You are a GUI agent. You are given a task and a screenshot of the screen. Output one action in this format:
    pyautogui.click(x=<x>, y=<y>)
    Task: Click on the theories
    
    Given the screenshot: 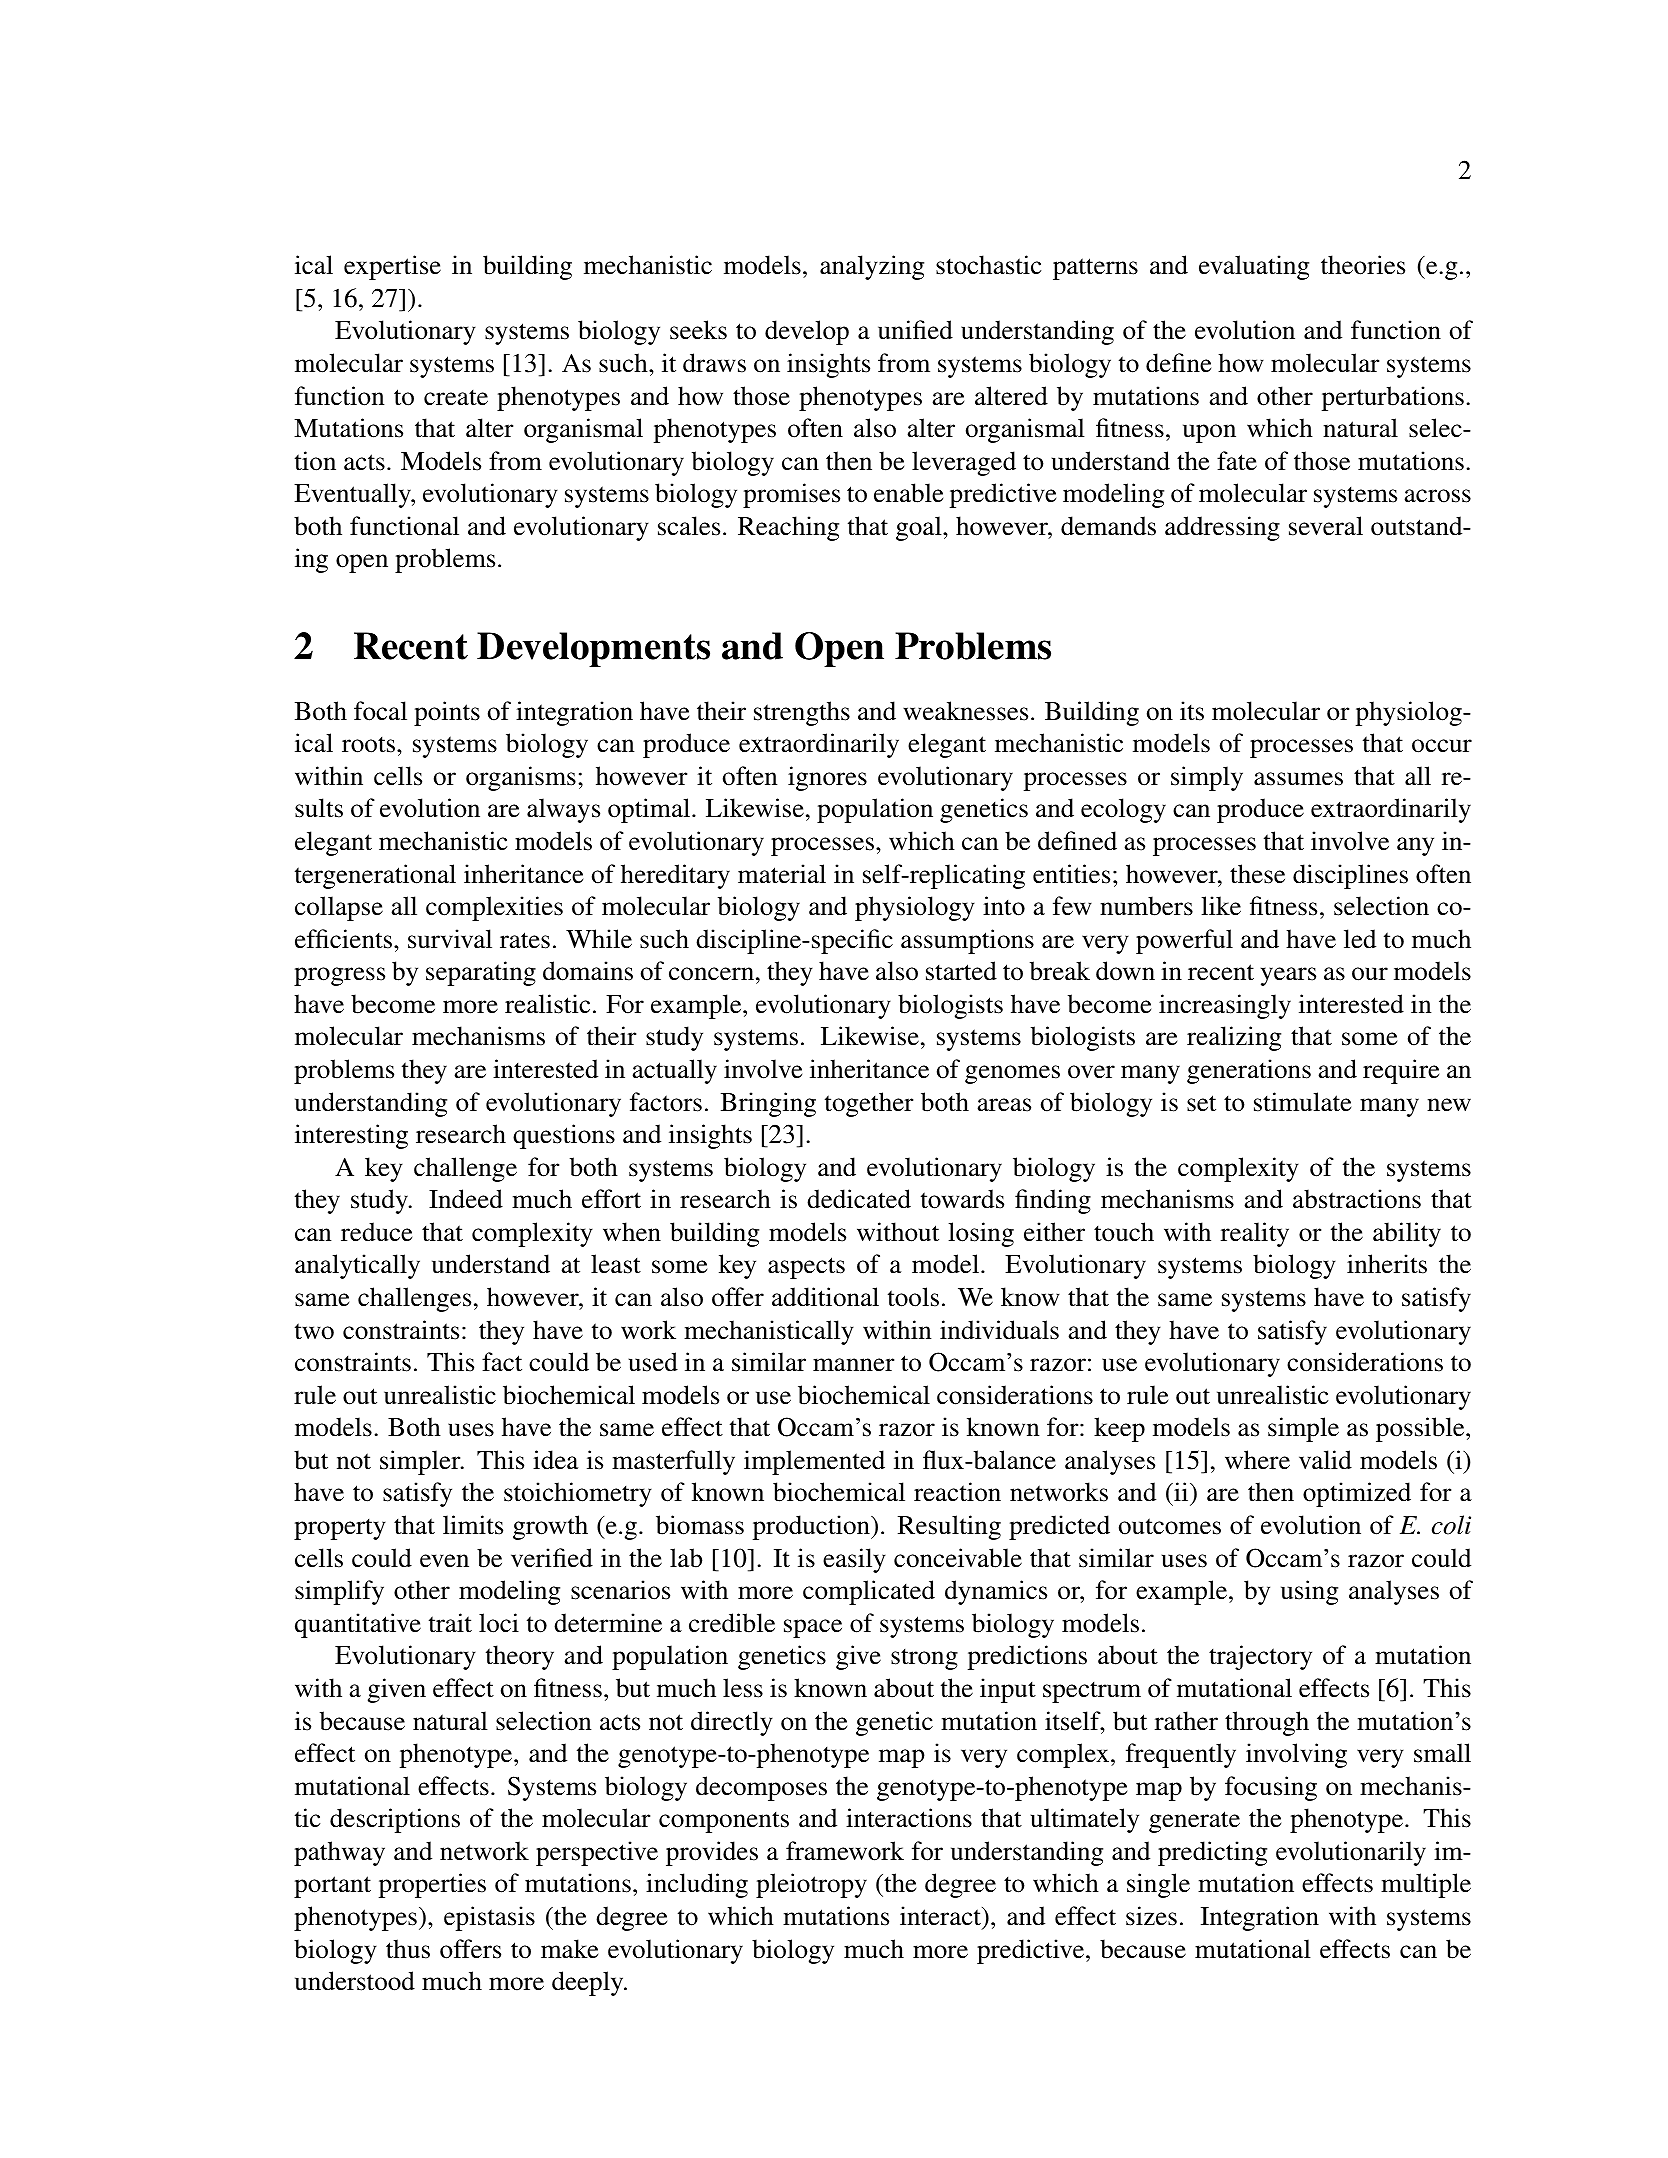 What is the action you would take?
    pyautogui.click(x=1363, y=265)
